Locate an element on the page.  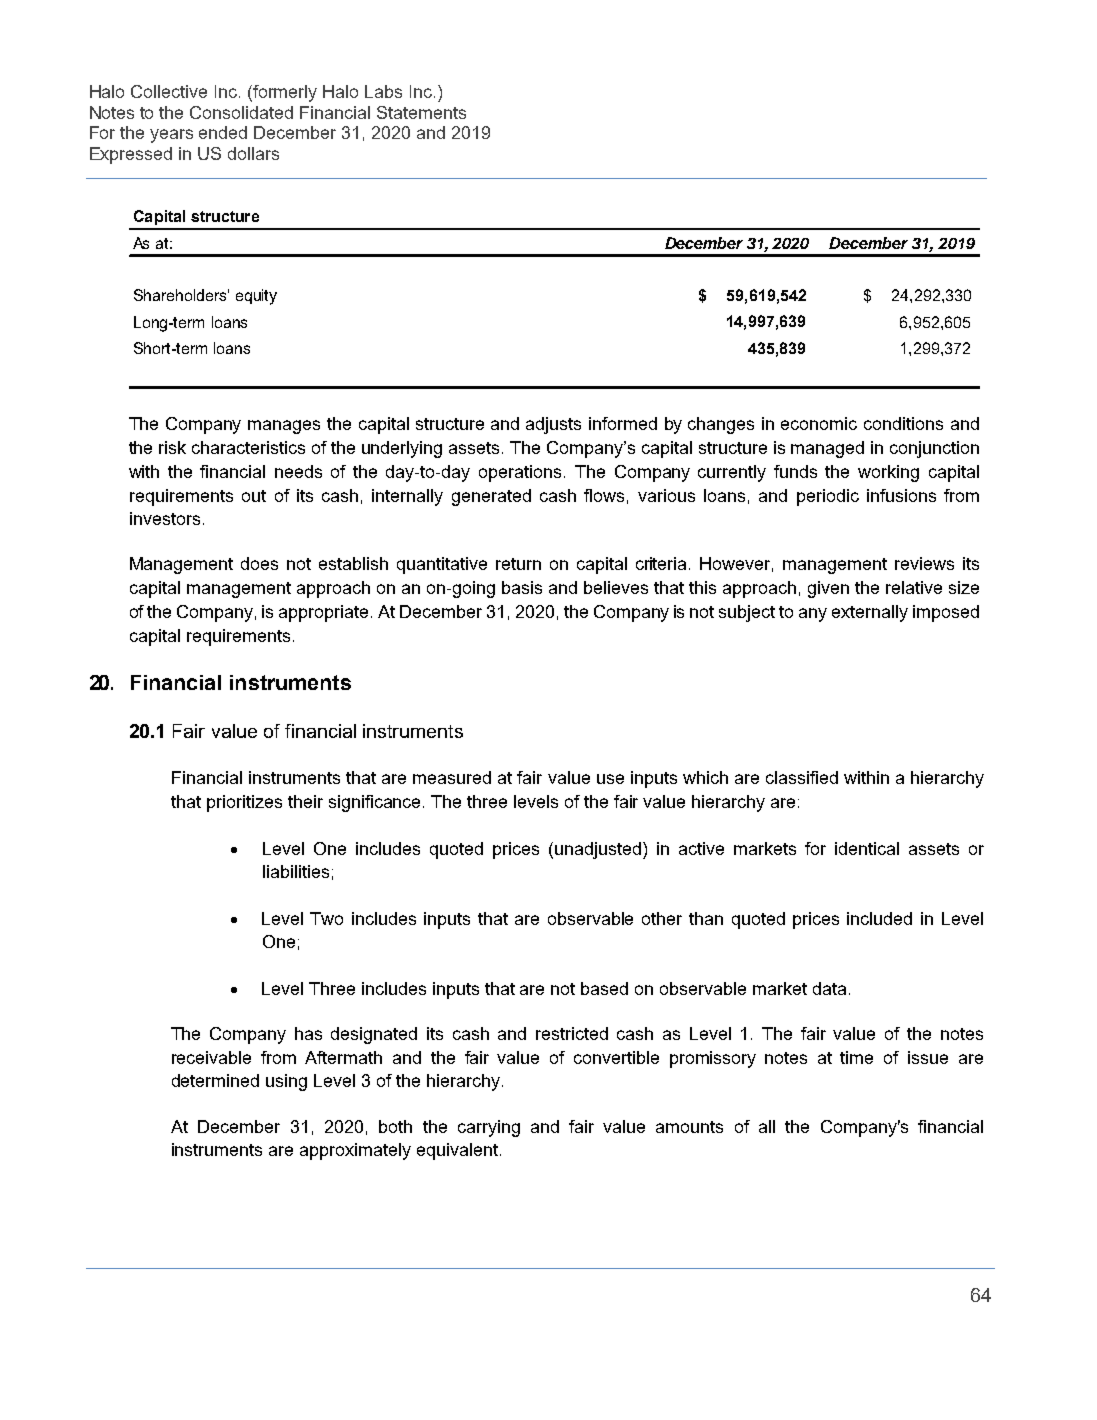
conditions is located at coordinates (903, 423).
